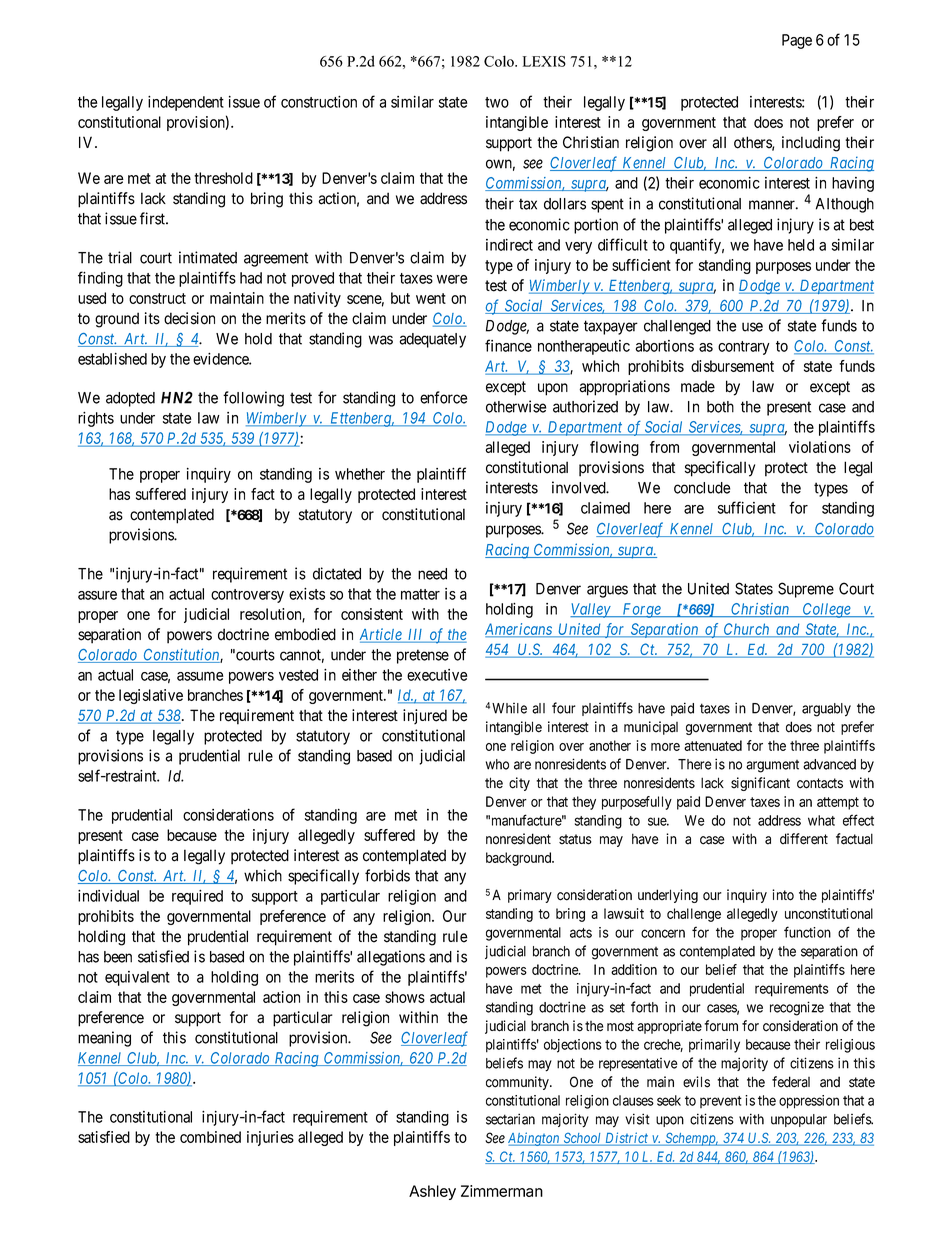 The width and height of the screenshot is (952, 1233). I want to click on contrary, so click(744, 348).
